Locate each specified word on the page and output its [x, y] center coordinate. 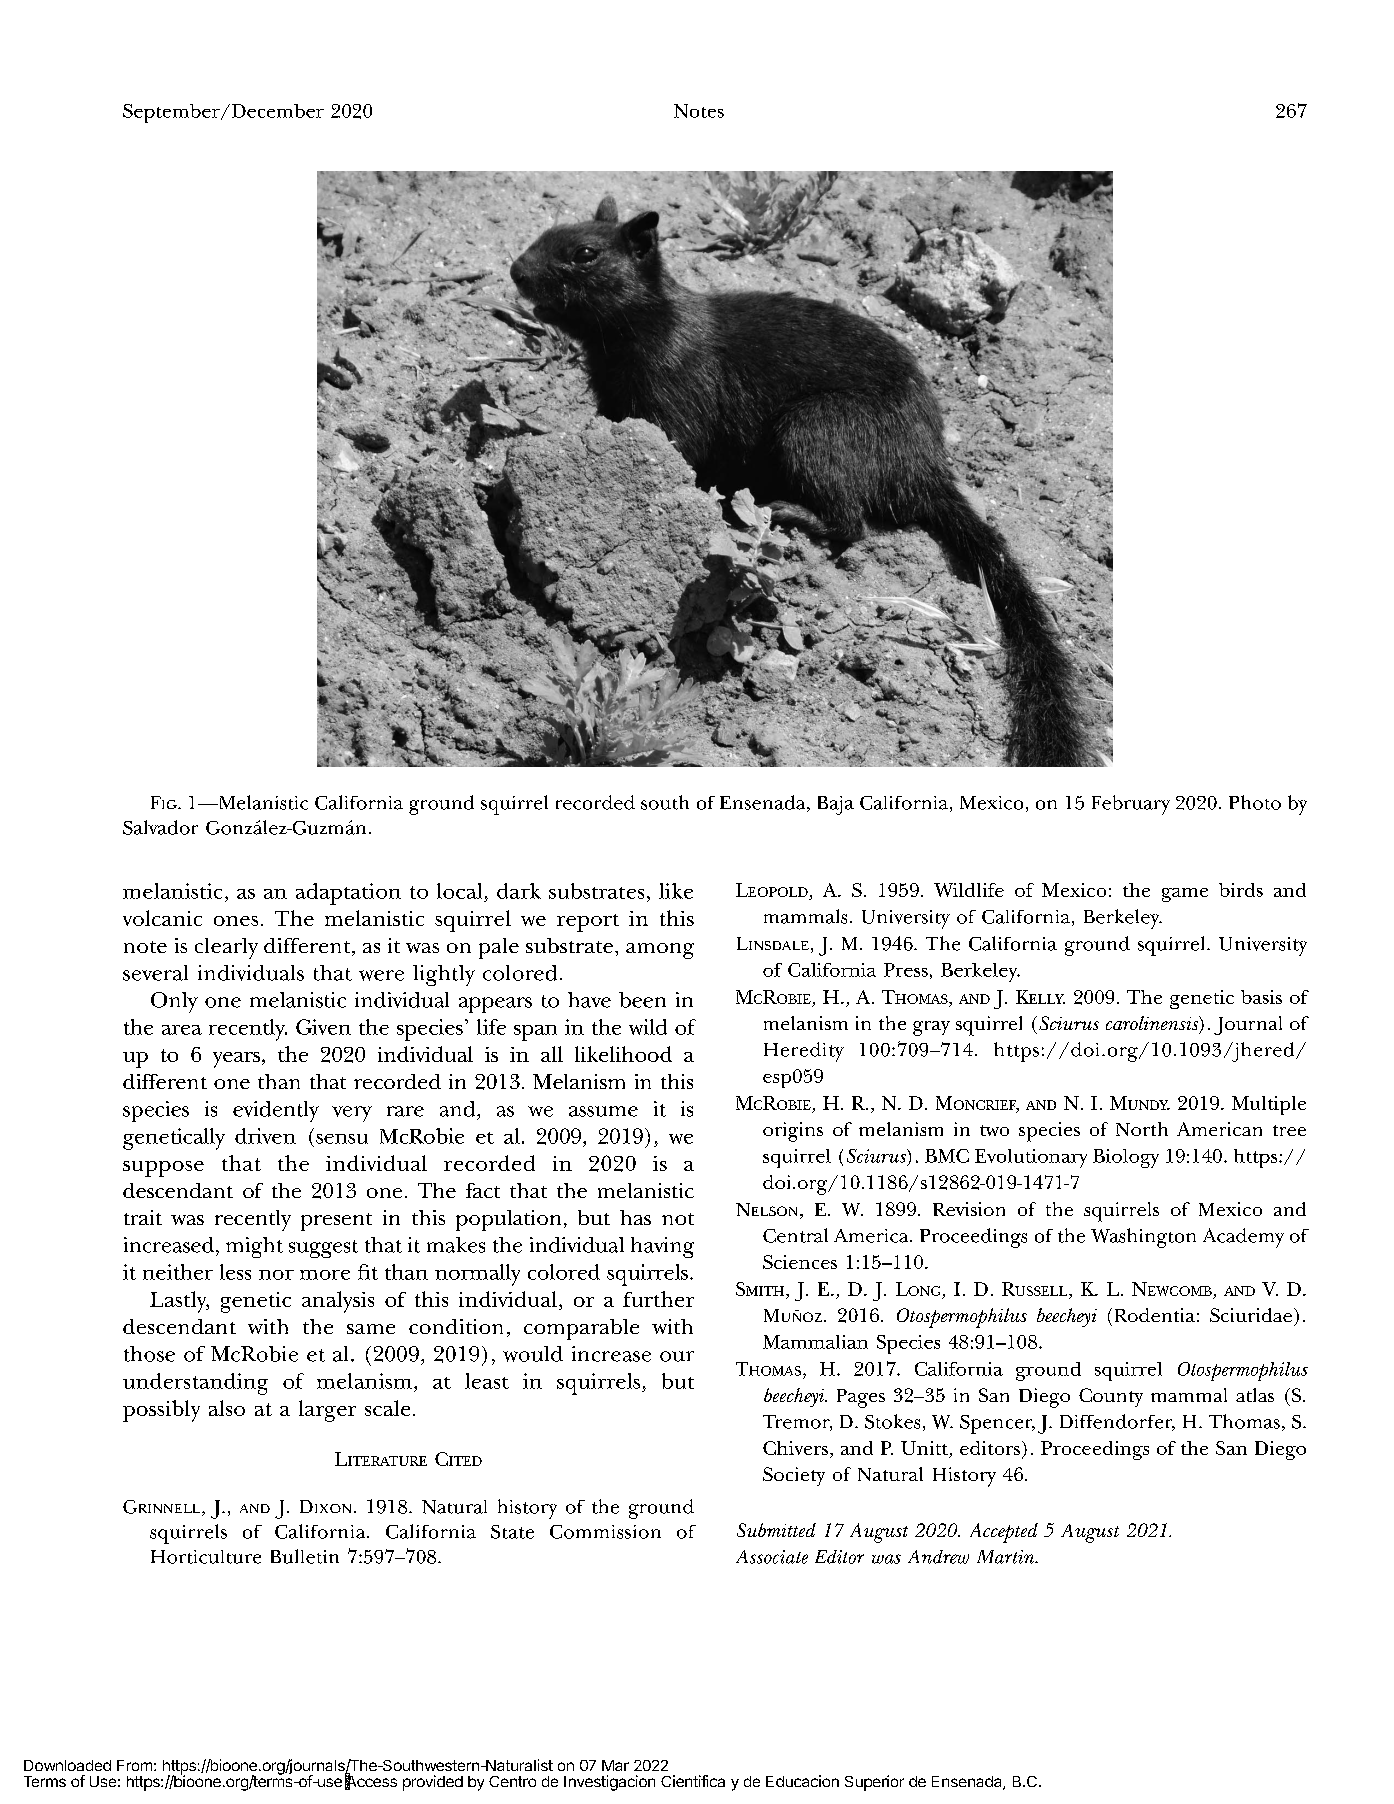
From [134, 1765]
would [533, 1354]
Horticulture [206, 1557]
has [635, 1217]
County [1111, 1397]
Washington [1143, 1238]
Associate [772, 1557]
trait [143, 1217]
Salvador [160, 827]
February [1131, 805]
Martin [1007, 1557]
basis [1261, 997]
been [642, 1000]
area [182, 1030]
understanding [195, 1384]
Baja [836, 805]
